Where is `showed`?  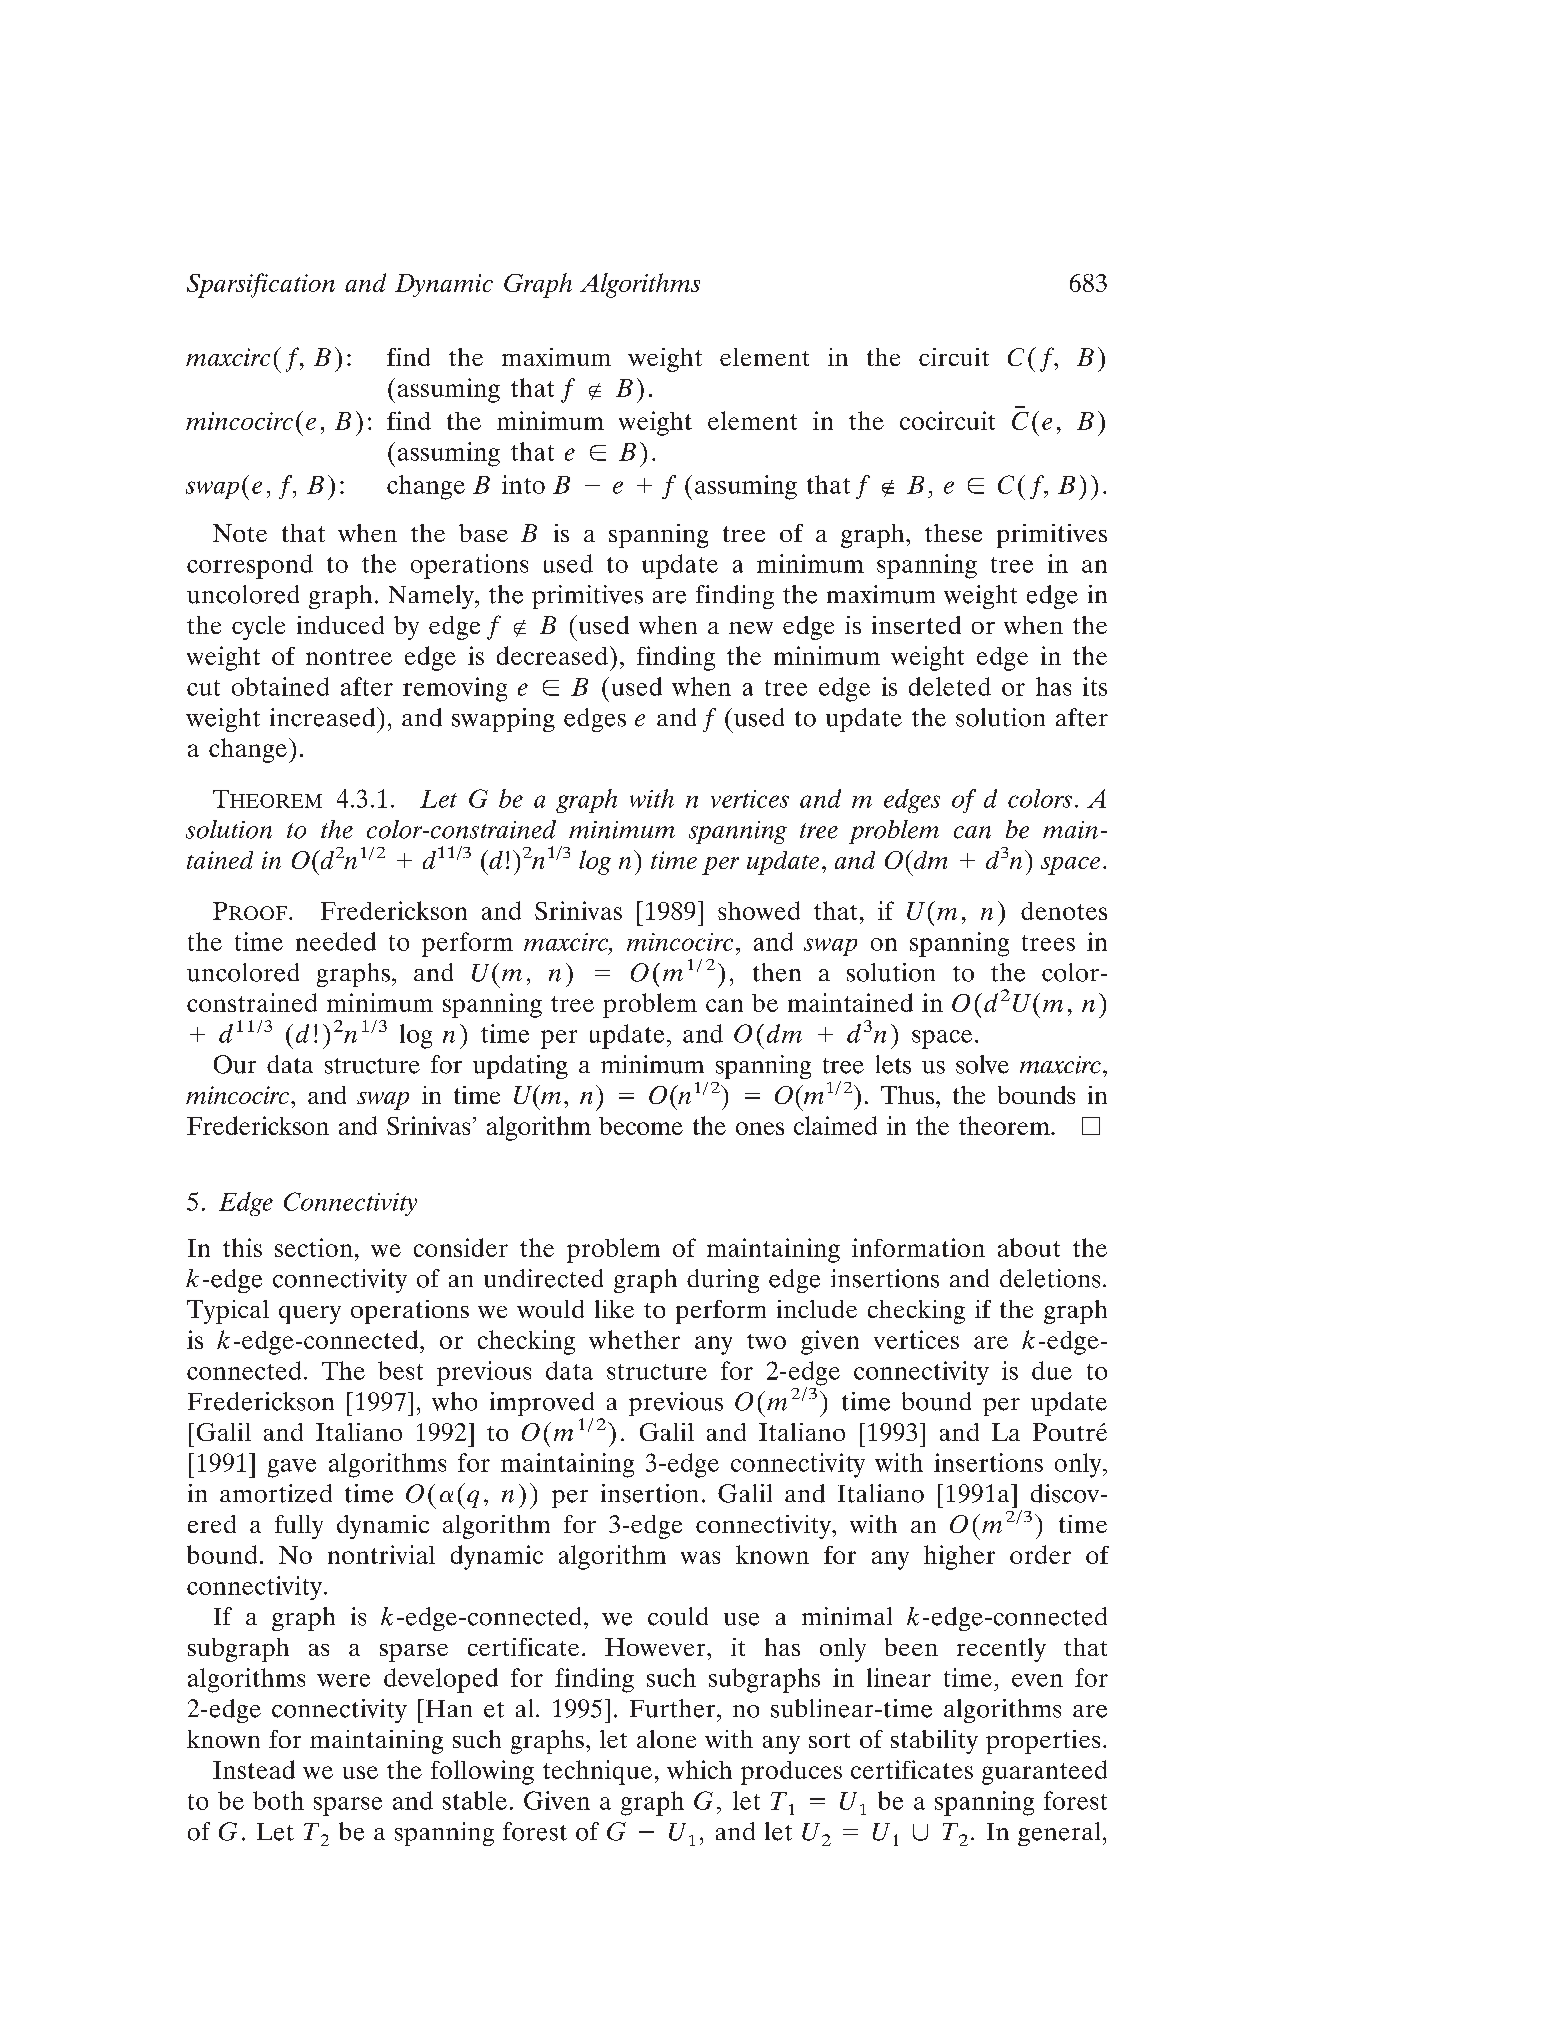 showed is located at coordinates (759, 910).
